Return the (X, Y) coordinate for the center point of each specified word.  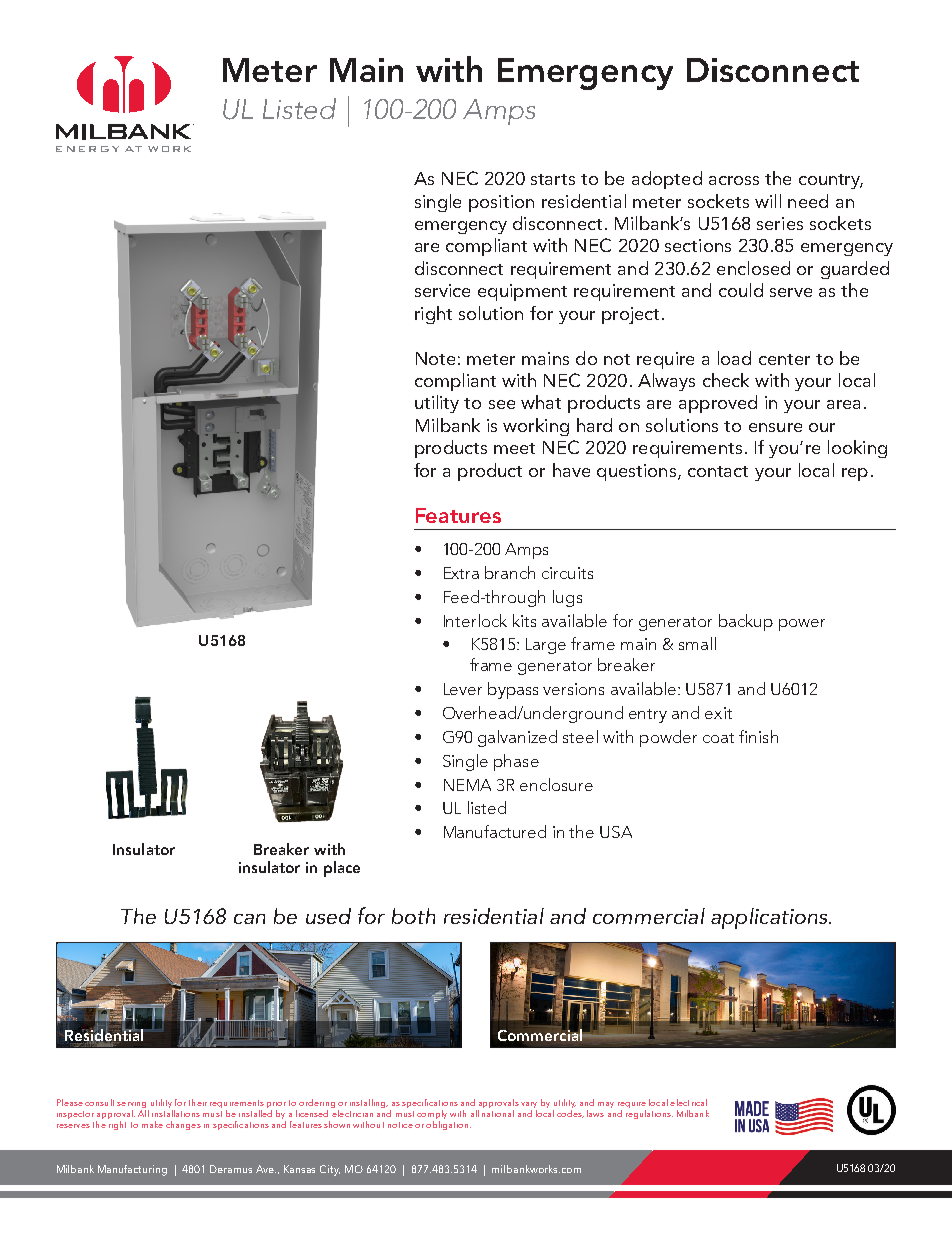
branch (510, 572)
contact (718, 471)
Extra (461, 573)
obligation (448, 1125)
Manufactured (495, 831)
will (768, 201)
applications (770, 918)
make (152, 1124)
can (249, 919)
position (501, 203)
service (442, 290)
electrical (688, 1102)
